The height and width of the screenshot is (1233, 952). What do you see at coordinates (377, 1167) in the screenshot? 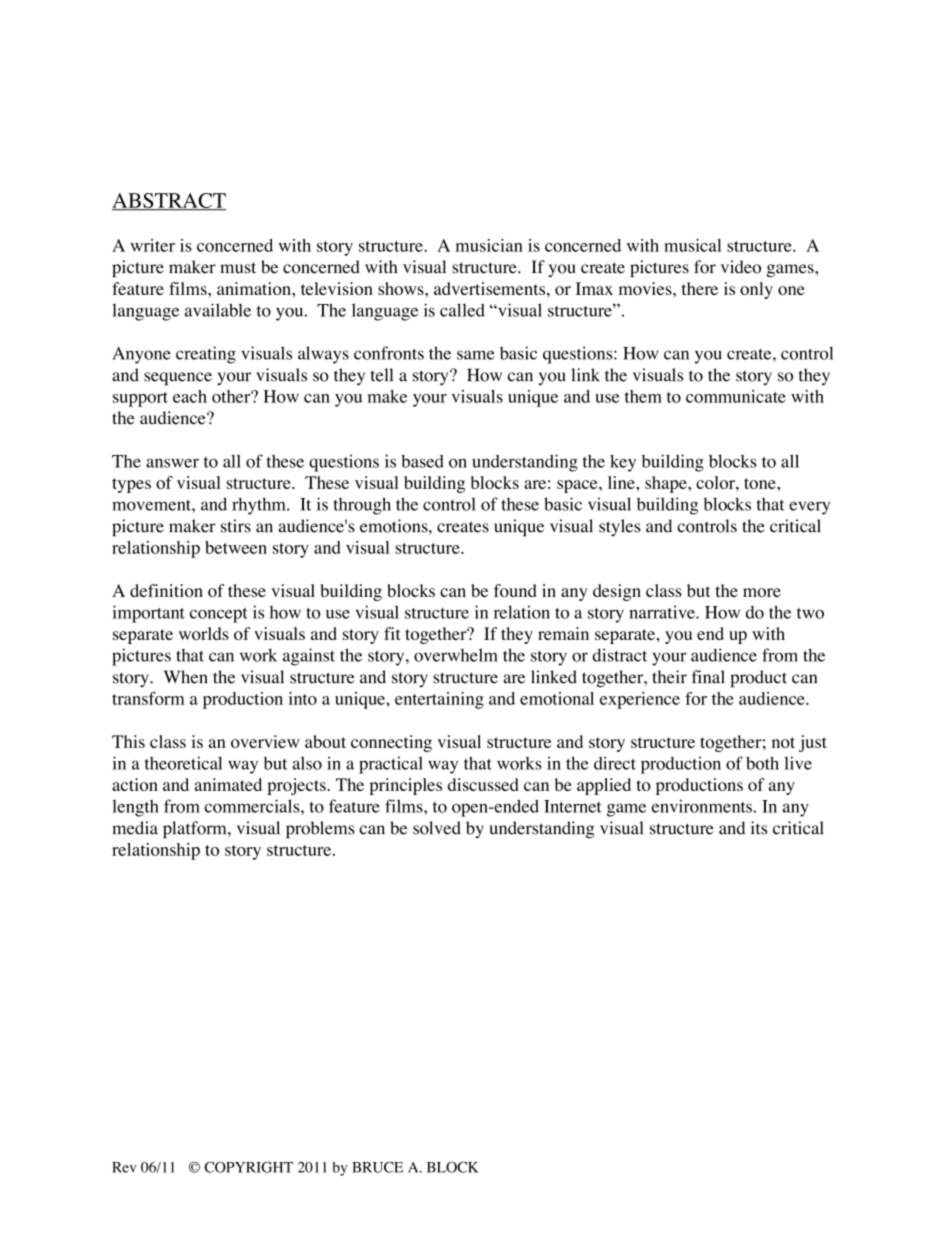
I see `BRUCE` at bounding box center [377, 1167].
